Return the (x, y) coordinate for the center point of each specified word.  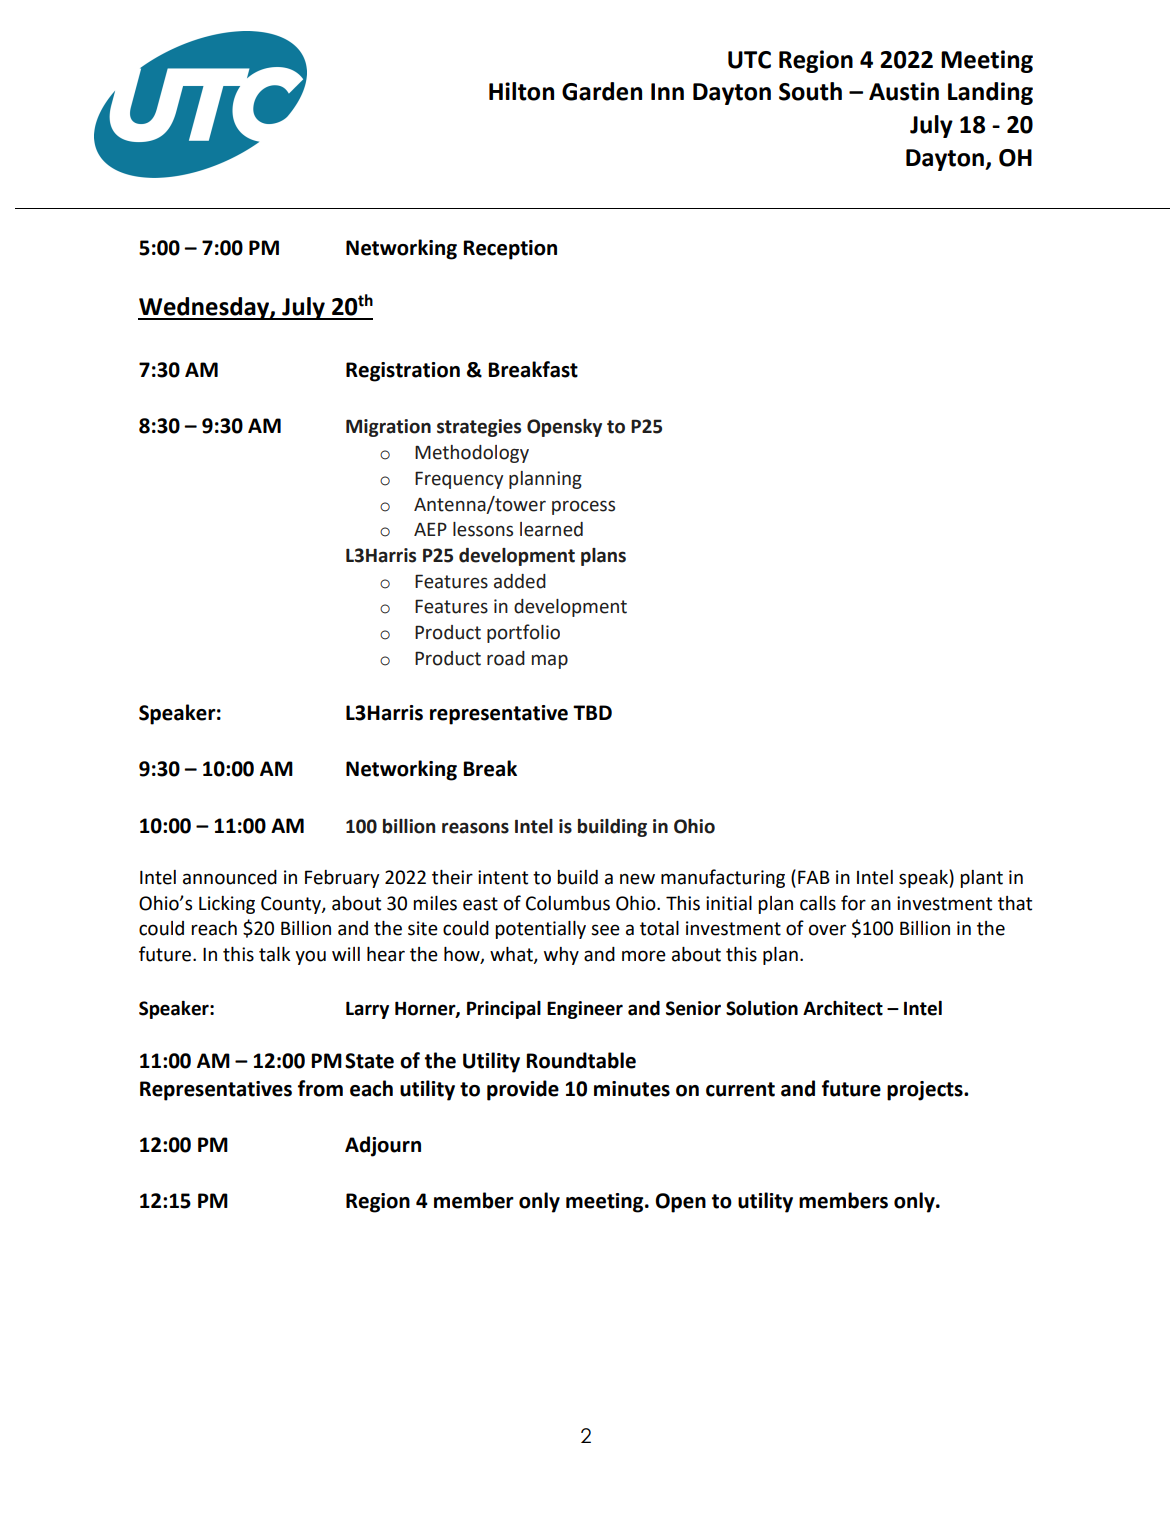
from (320, 1088)
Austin (904, 91)
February (342, 879)
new (637, 879)
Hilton (521, 91)
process (583, 507)
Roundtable (581, 1060)
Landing (990, 93)
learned (551, 529)
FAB (814, 877)
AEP (430, 529)
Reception (510, 250)
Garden (602, 91)
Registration (403, 372)
